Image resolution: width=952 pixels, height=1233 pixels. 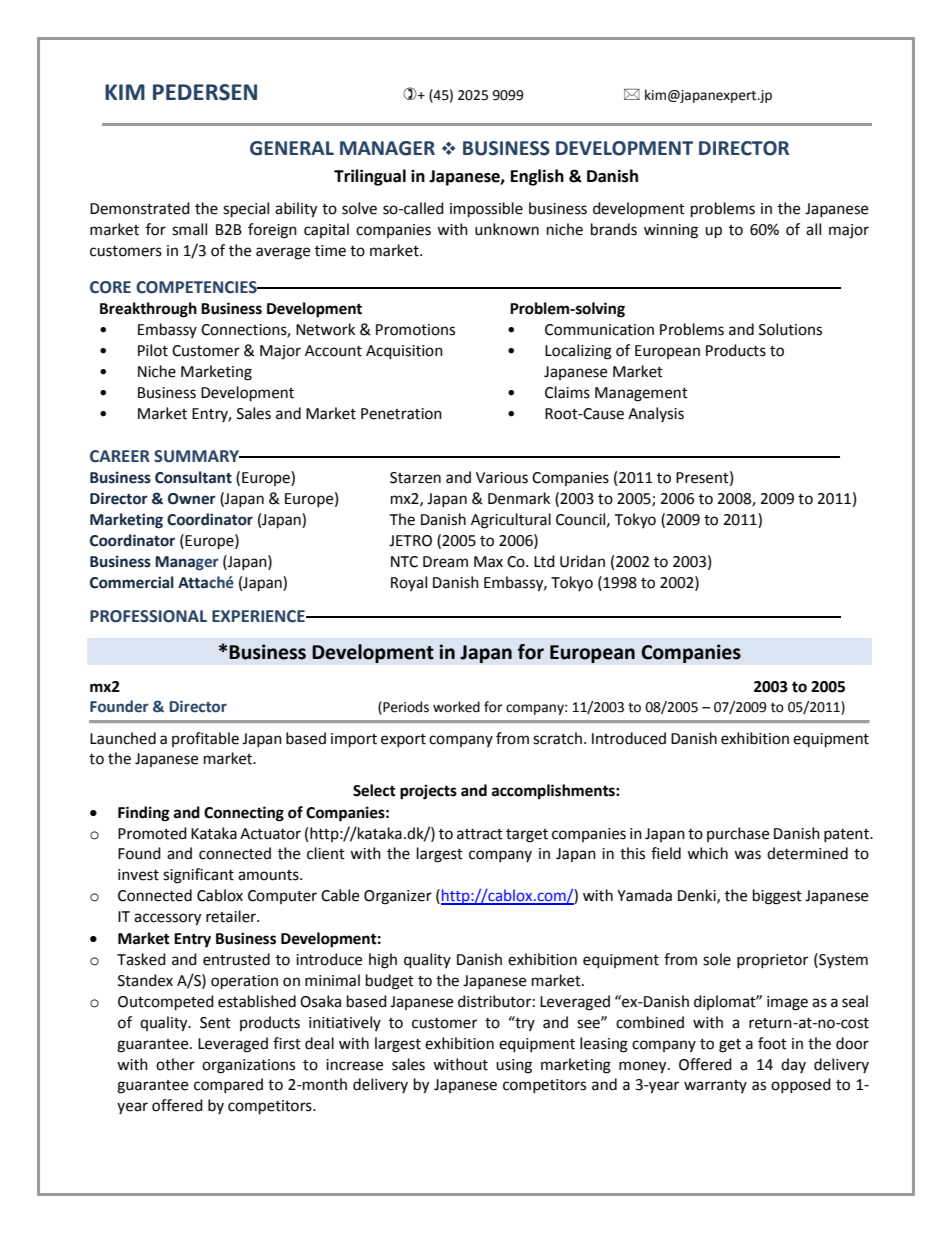 What do you see at coordinates (205, 92) in the image?
I see `PEDERSEN` at bounding box center [205, 92].
